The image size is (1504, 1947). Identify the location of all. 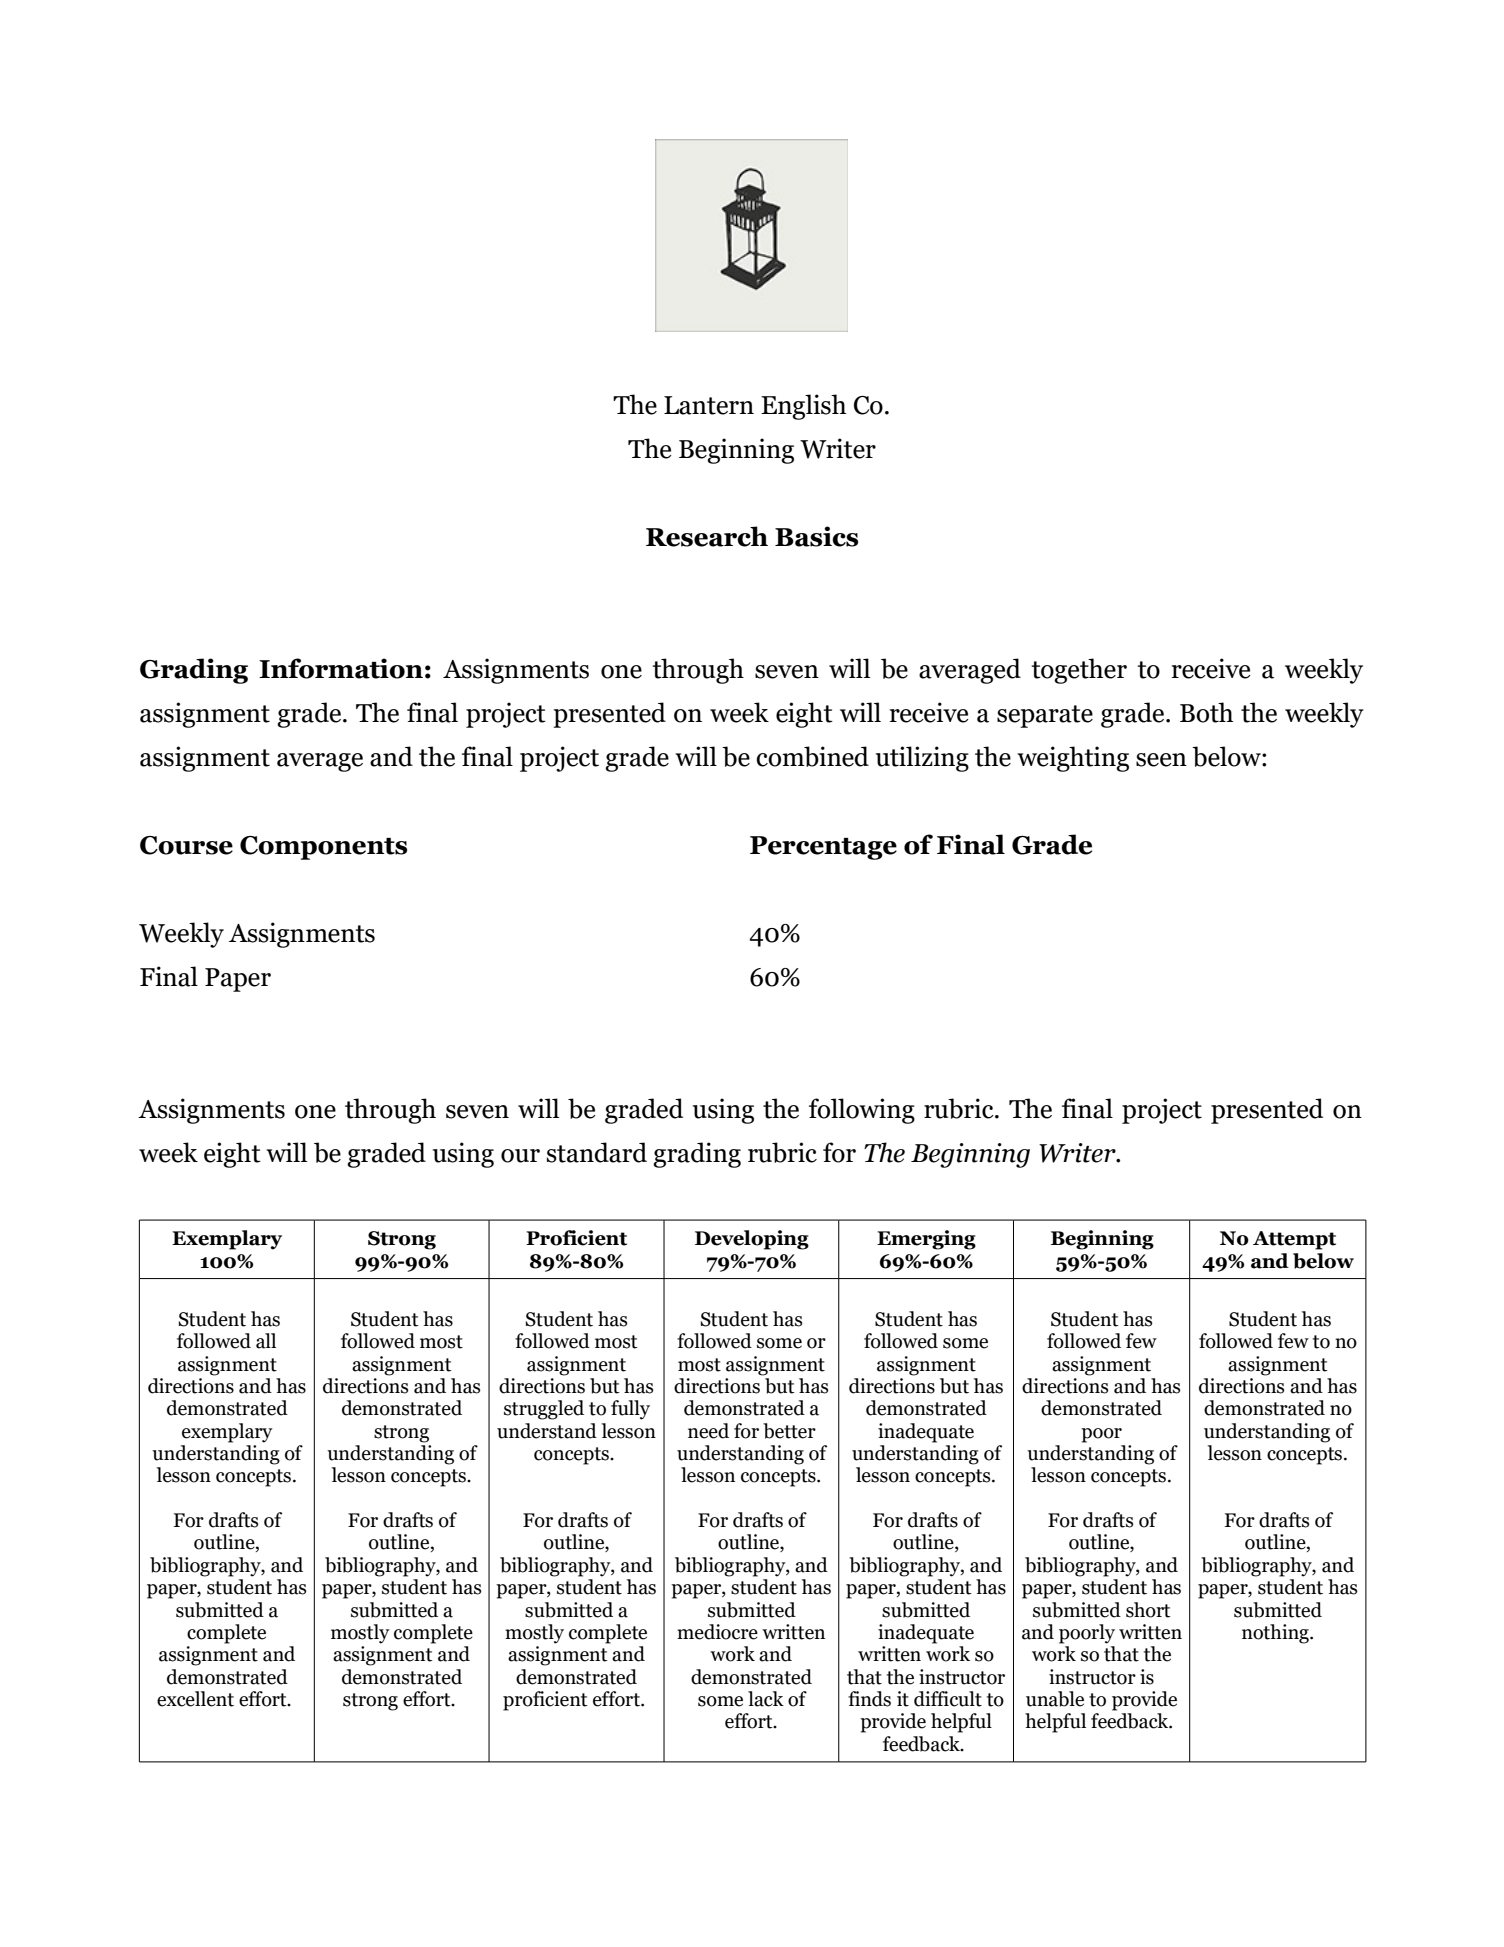
(266, 1341).
